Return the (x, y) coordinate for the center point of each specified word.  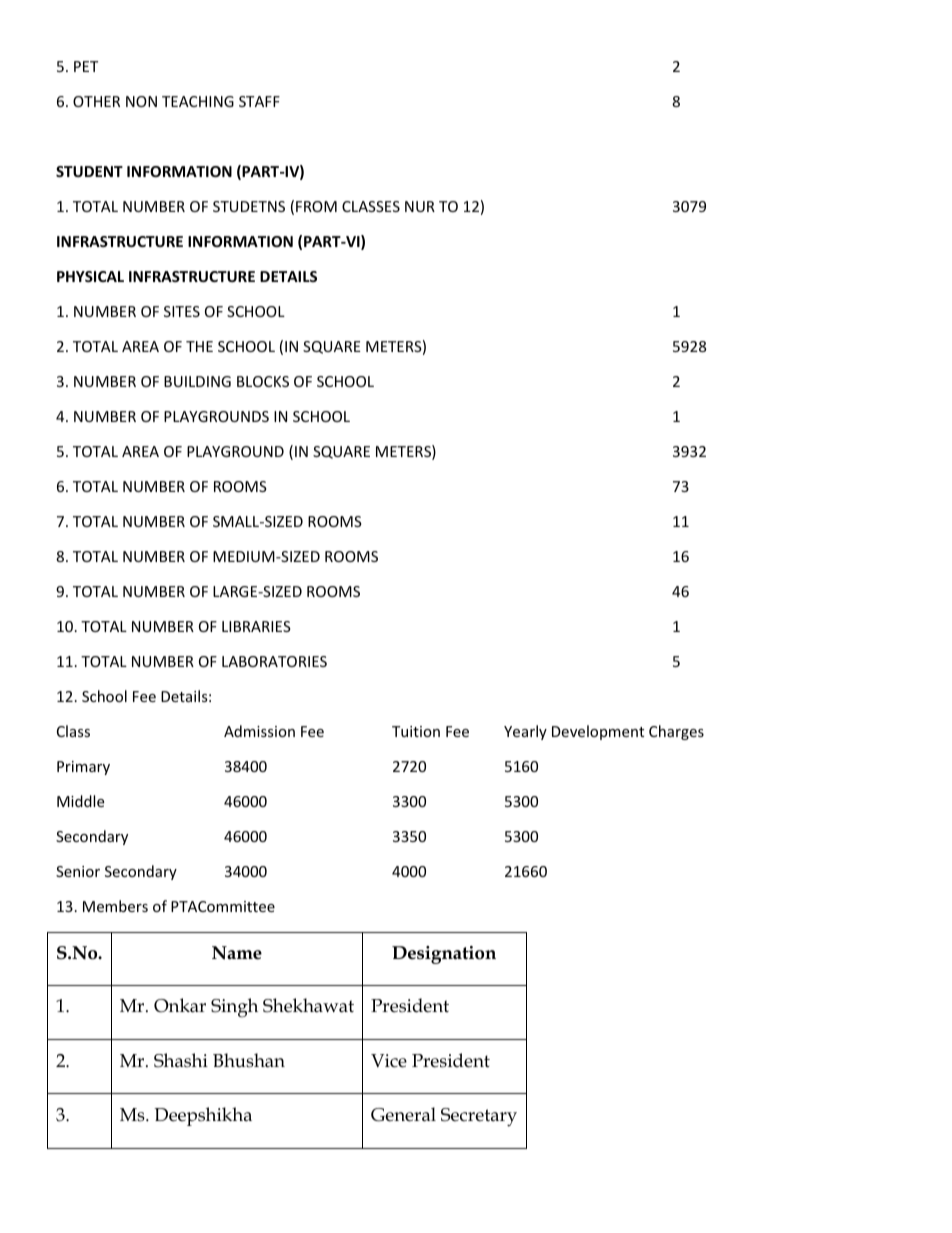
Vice (389, 1061)
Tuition (416, 731)
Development (598, 732)
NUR (420, 206)
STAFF (259, 101)
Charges (676, 732)
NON (141, 101)
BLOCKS (263, 381)
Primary (83, 768)
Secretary (479, 1117)
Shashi (181, 1060)
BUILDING (197, 381)
